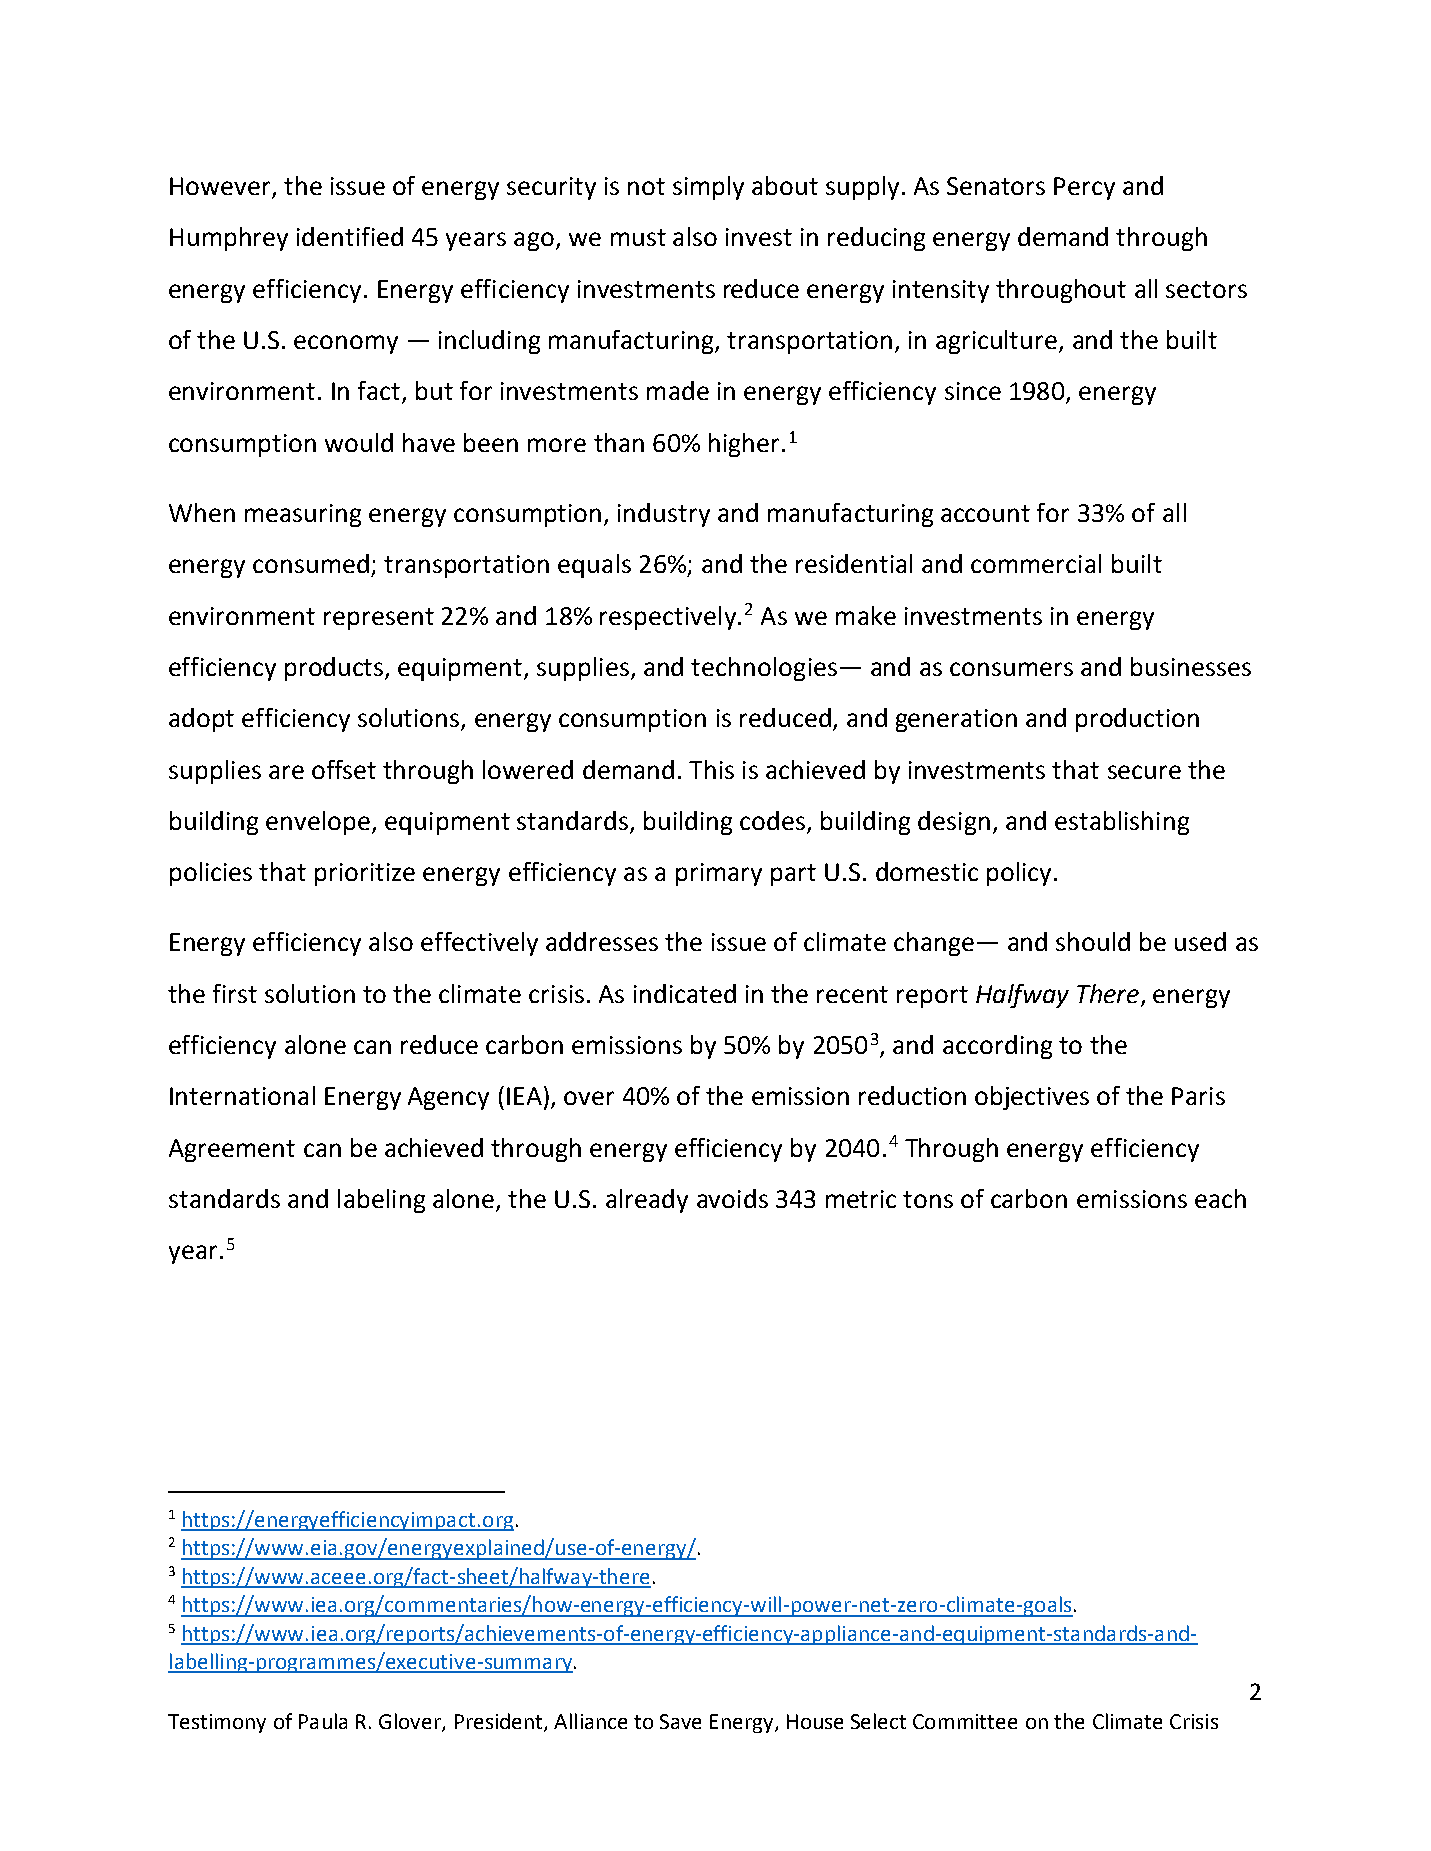 The height and width of the page is (1851, 1431). I want to click on labeling, so click(381, 1201).
